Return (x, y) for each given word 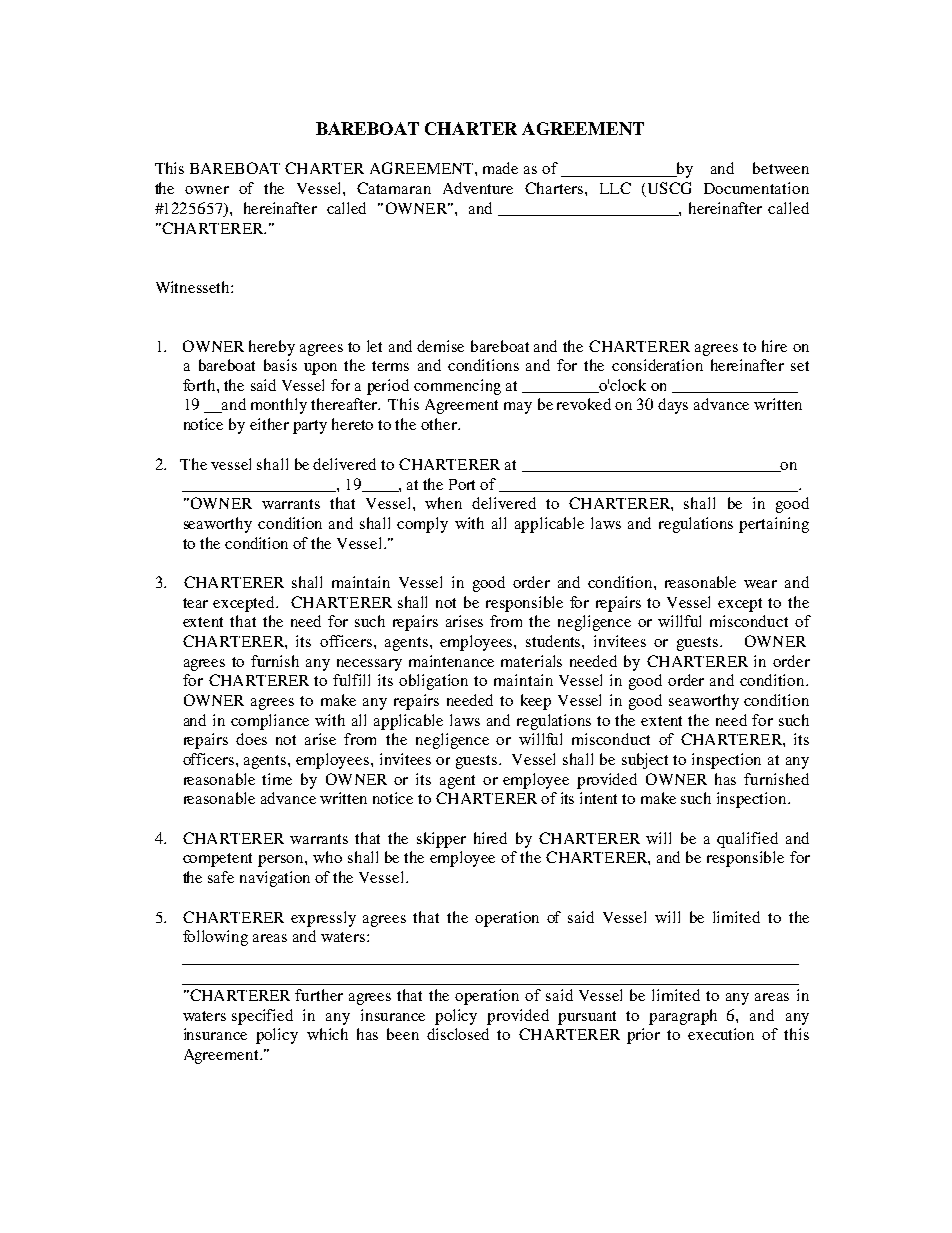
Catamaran (394, 188)
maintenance (451, 661)
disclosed (458, 1034)
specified (262, 1017)
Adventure (478, 188)
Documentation (756, 188)
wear (760, 584)
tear (195, 603)
